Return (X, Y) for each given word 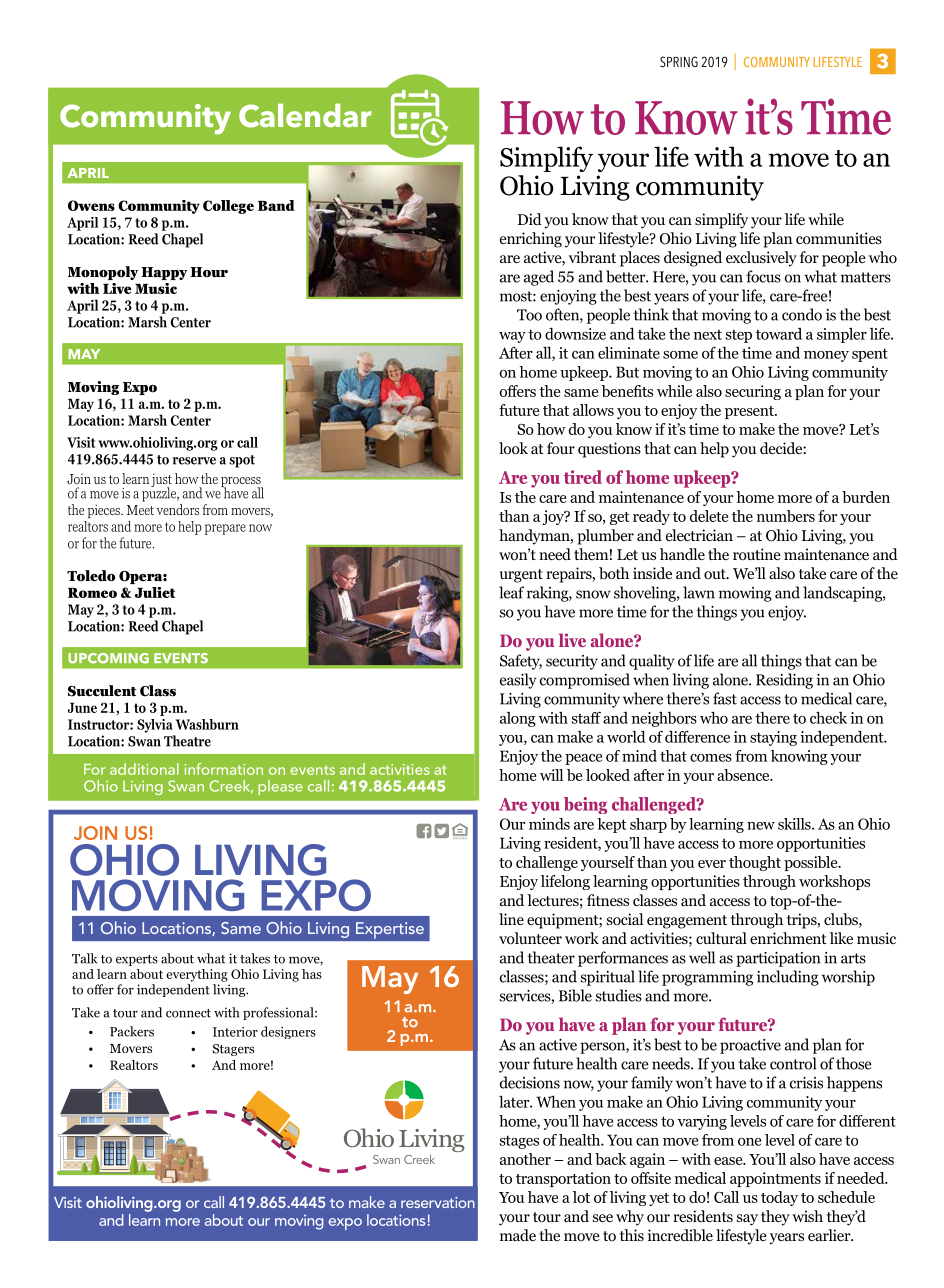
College (228, 207)
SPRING (679, 62)
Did (530, 219)
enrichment (788, 938)
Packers (132, 1031)
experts (137, 960)
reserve (194, 461)
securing (753, 392)
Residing (784, 681)
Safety (521, 662)
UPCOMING (108, 658)
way (512, 337)
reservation (438, 1202)
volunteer (530, 938)
